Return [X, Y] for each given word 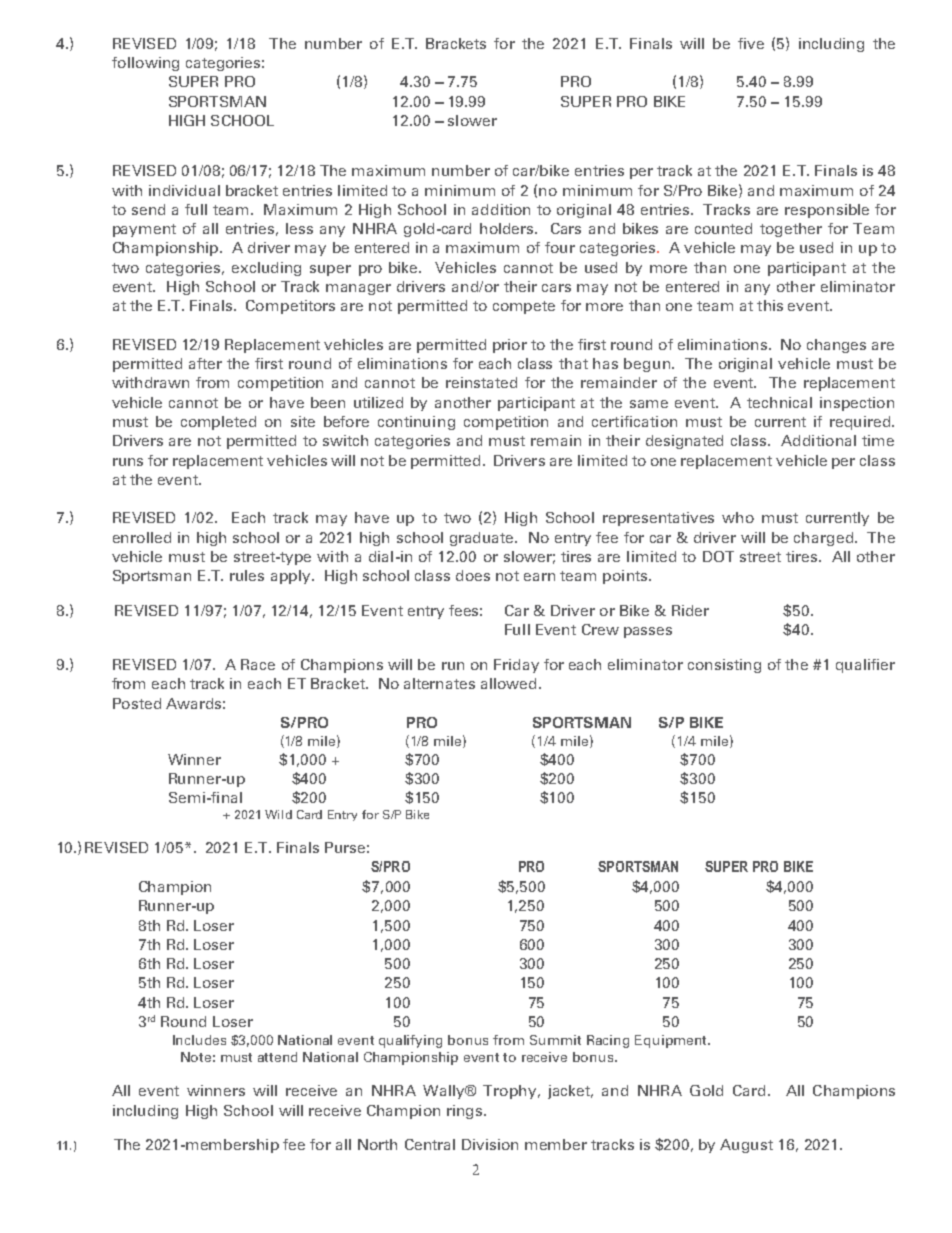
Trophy [511, 1092]
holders [508, 228]
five [751, 43]
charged [823, 539]
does [473, 575]
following [145, 64]
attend [277, 1057]
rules [247, 575]
